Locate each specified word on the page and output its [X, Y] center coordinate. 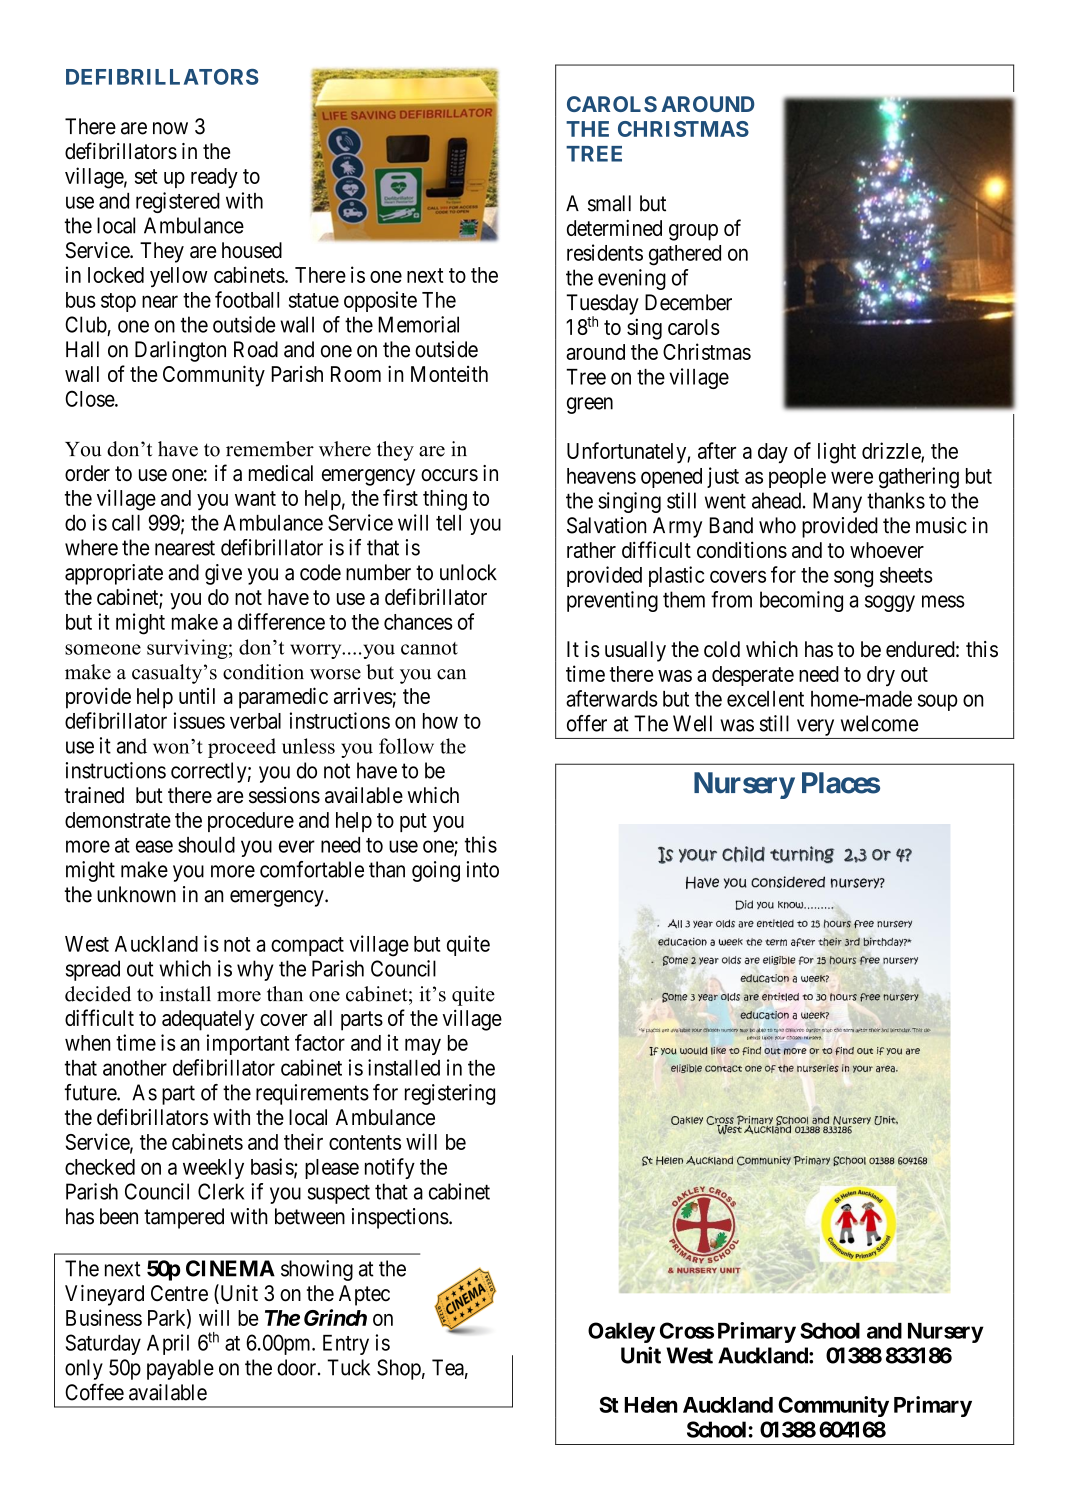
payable [180, 1369]
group [693, 232]
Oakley [621, 1332]
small [609, 203]
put [413, 822]
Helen [650, 1405]
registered [178, 202]
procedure [251, 822]
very [815, 727]
